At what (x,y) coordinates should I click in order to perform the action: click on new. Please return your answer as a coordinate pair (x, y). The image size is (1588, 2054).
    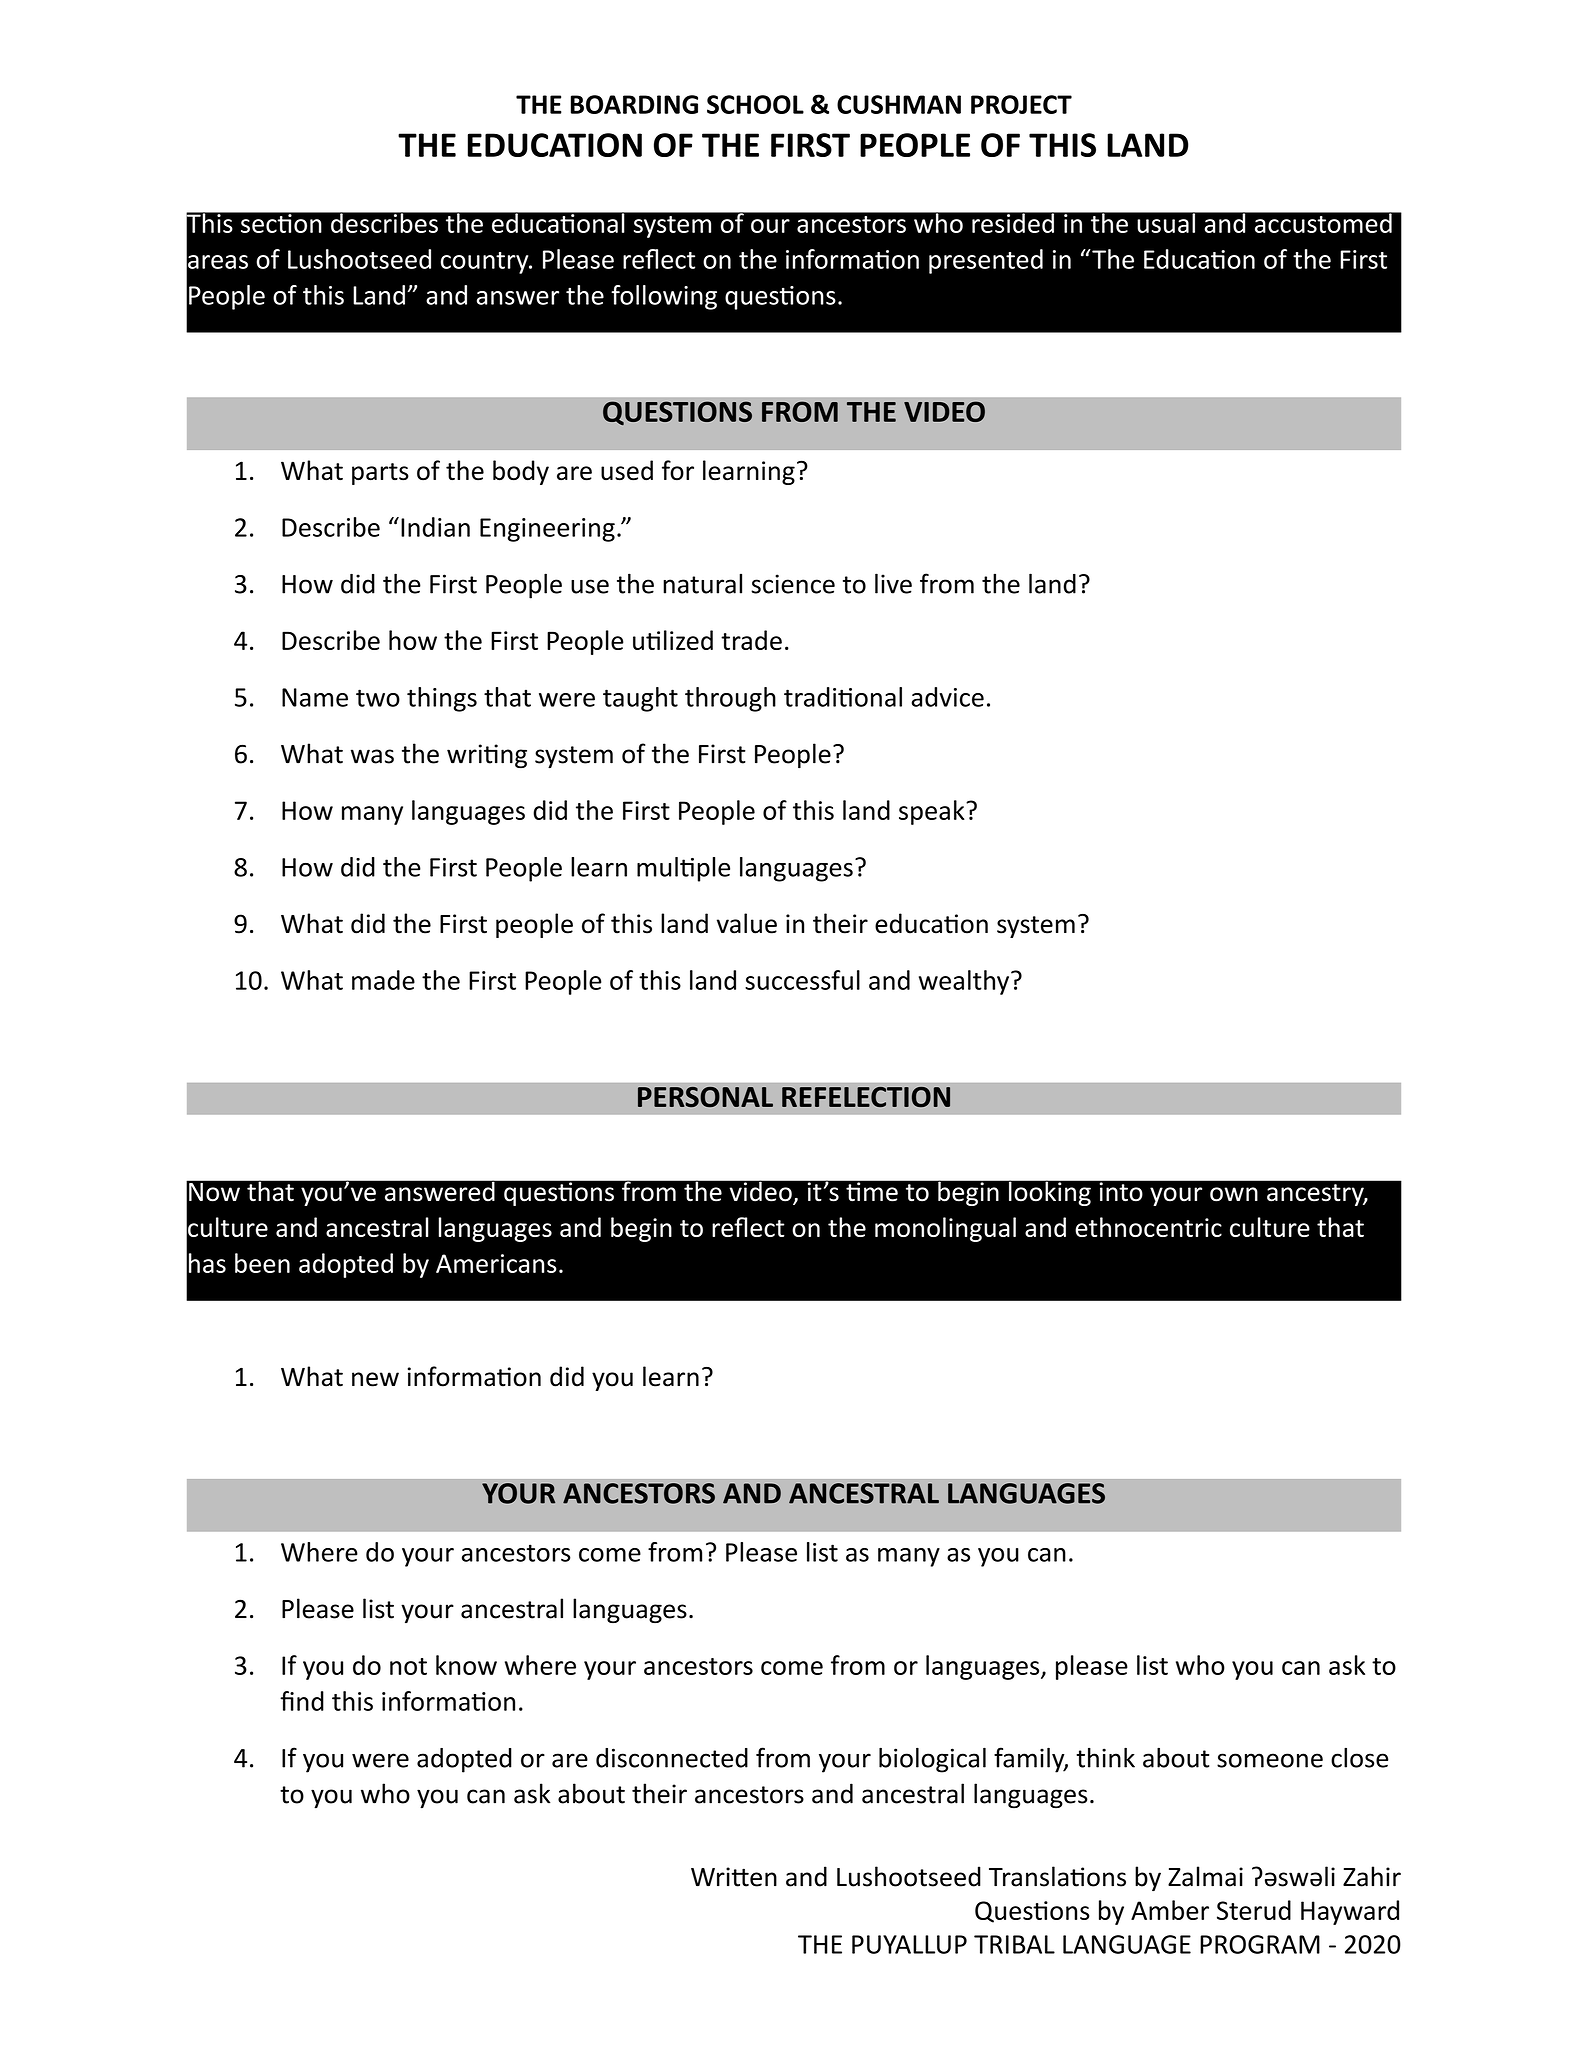
    Looking at the image, I should click on (375, 1379).
